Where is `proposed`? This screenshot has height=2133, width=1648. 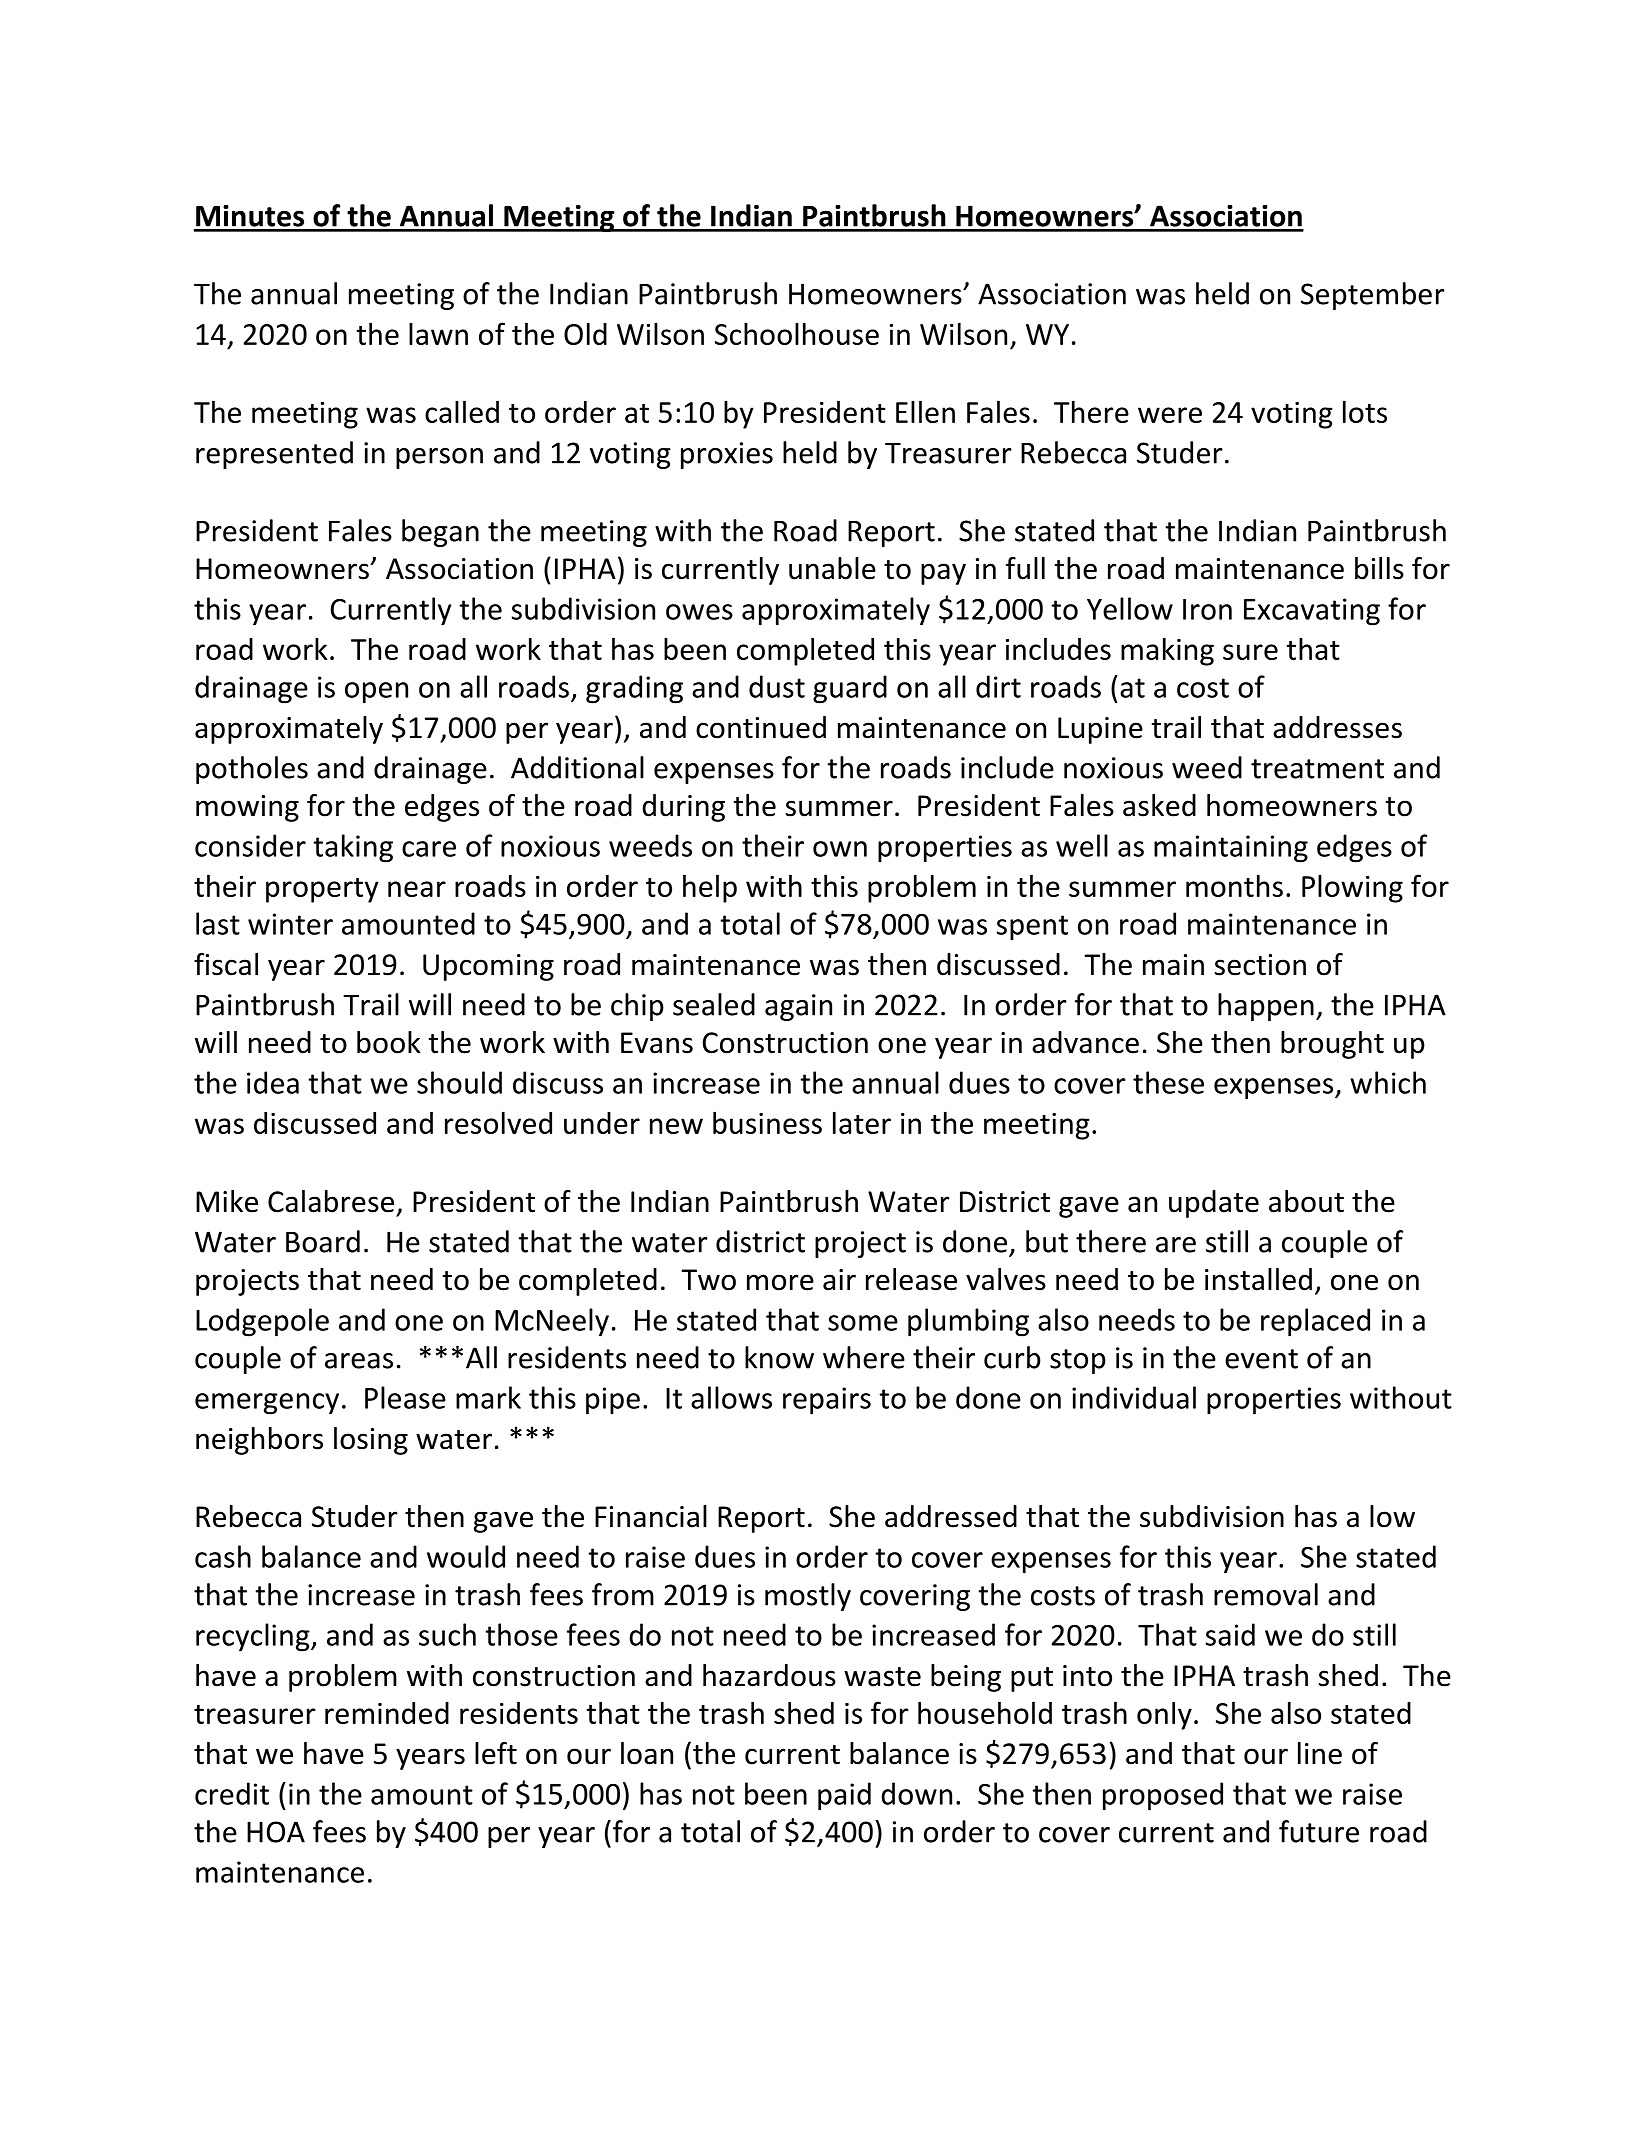 proposed is located at coordinates (1163, 1796).
